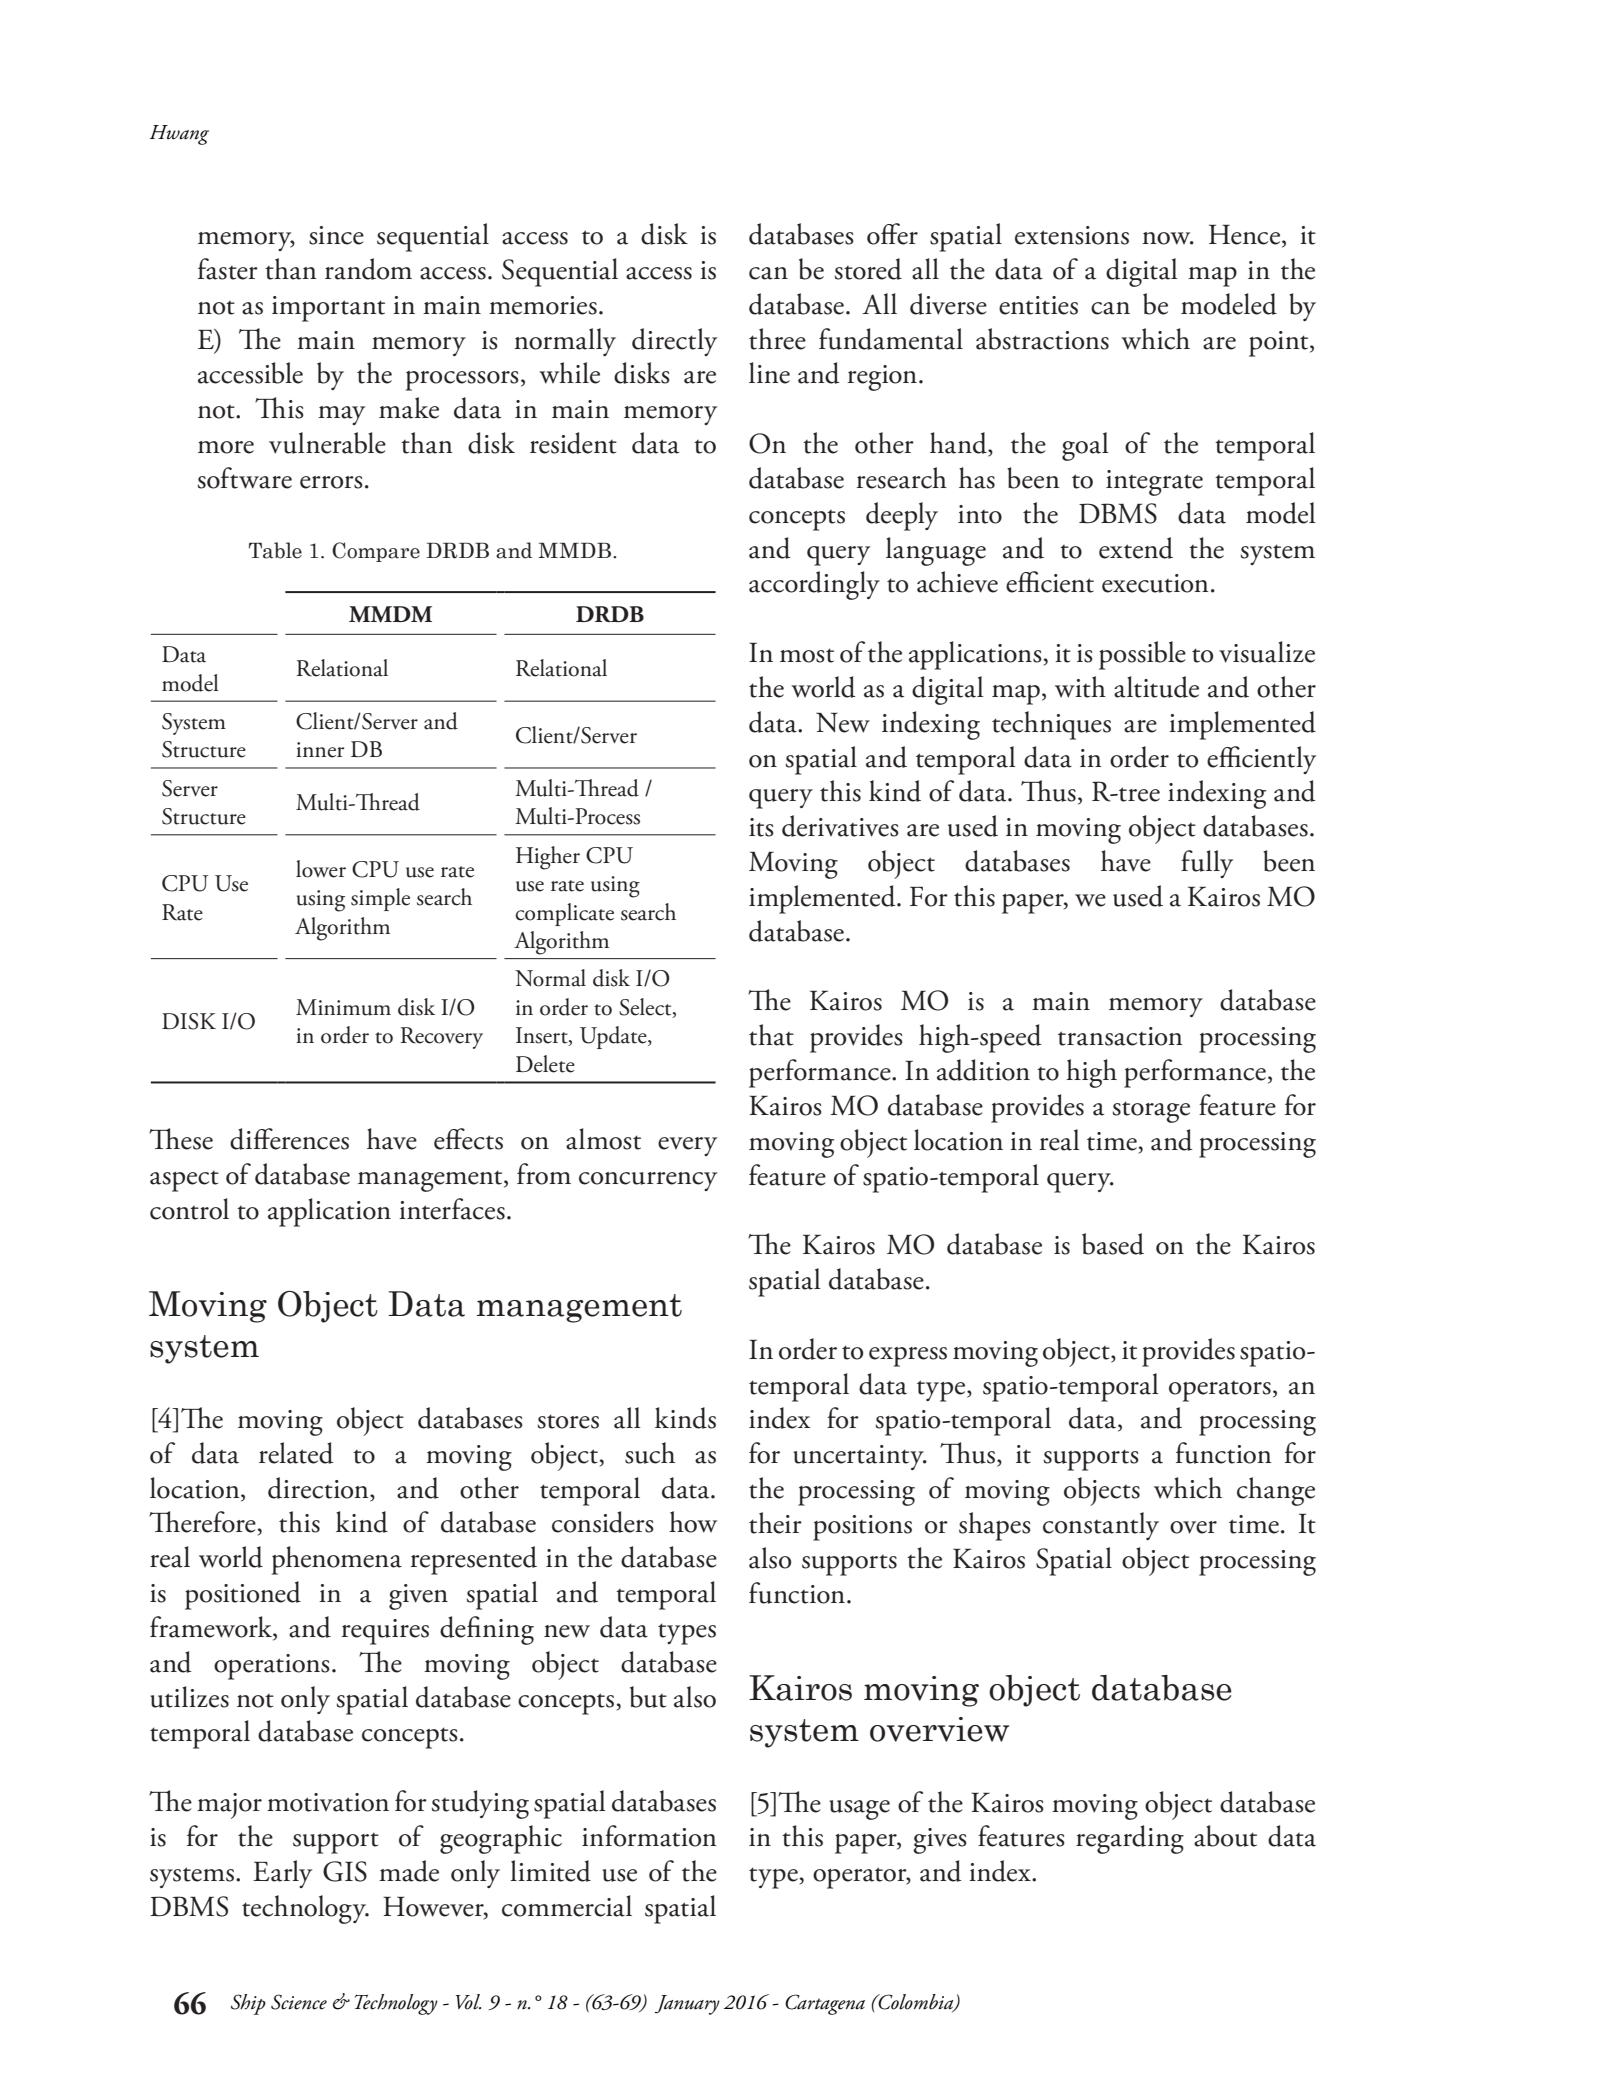 This screenshot has width=1615, height=2090. What do you see at coordinates (650, 1453) in the screenshot?
I see `such` at bounding box center [650, 1453].
